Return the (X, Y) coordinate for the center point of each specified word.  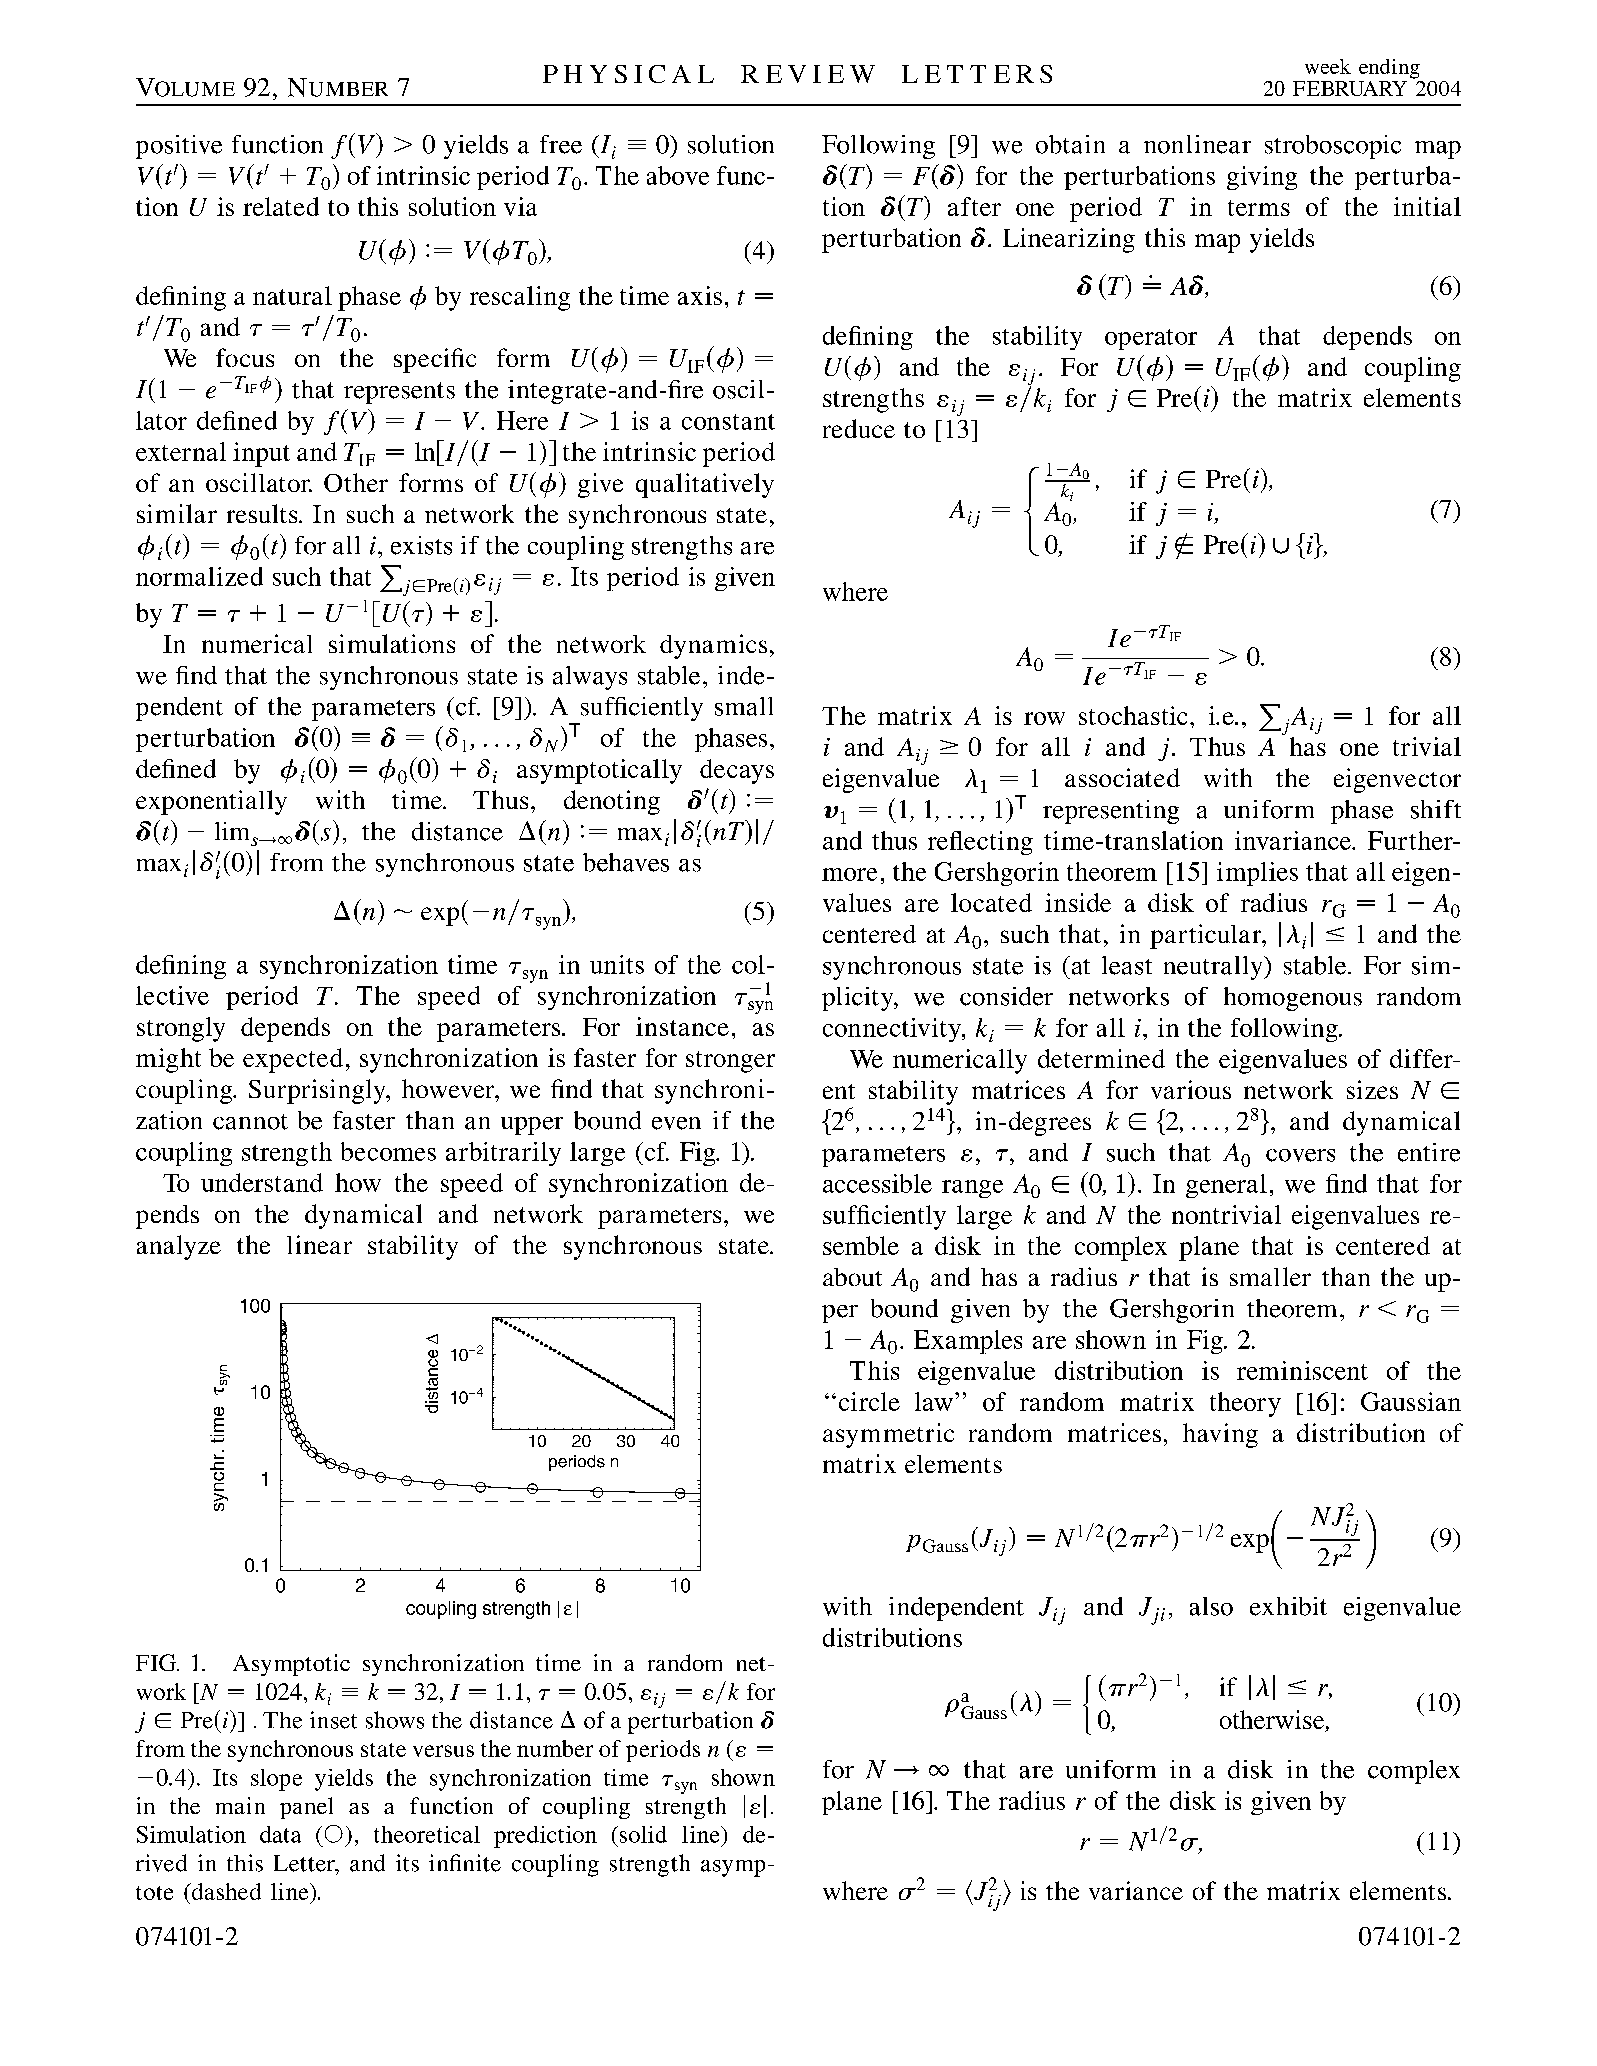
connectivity (893, 1030)
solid (642, 1834)
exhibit (1288, 1606)
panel (306, 1808)
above (678, 175)
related (281, 206)
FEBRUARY (1350, 88)
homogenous (1293, 999)
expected (293, 1060)
